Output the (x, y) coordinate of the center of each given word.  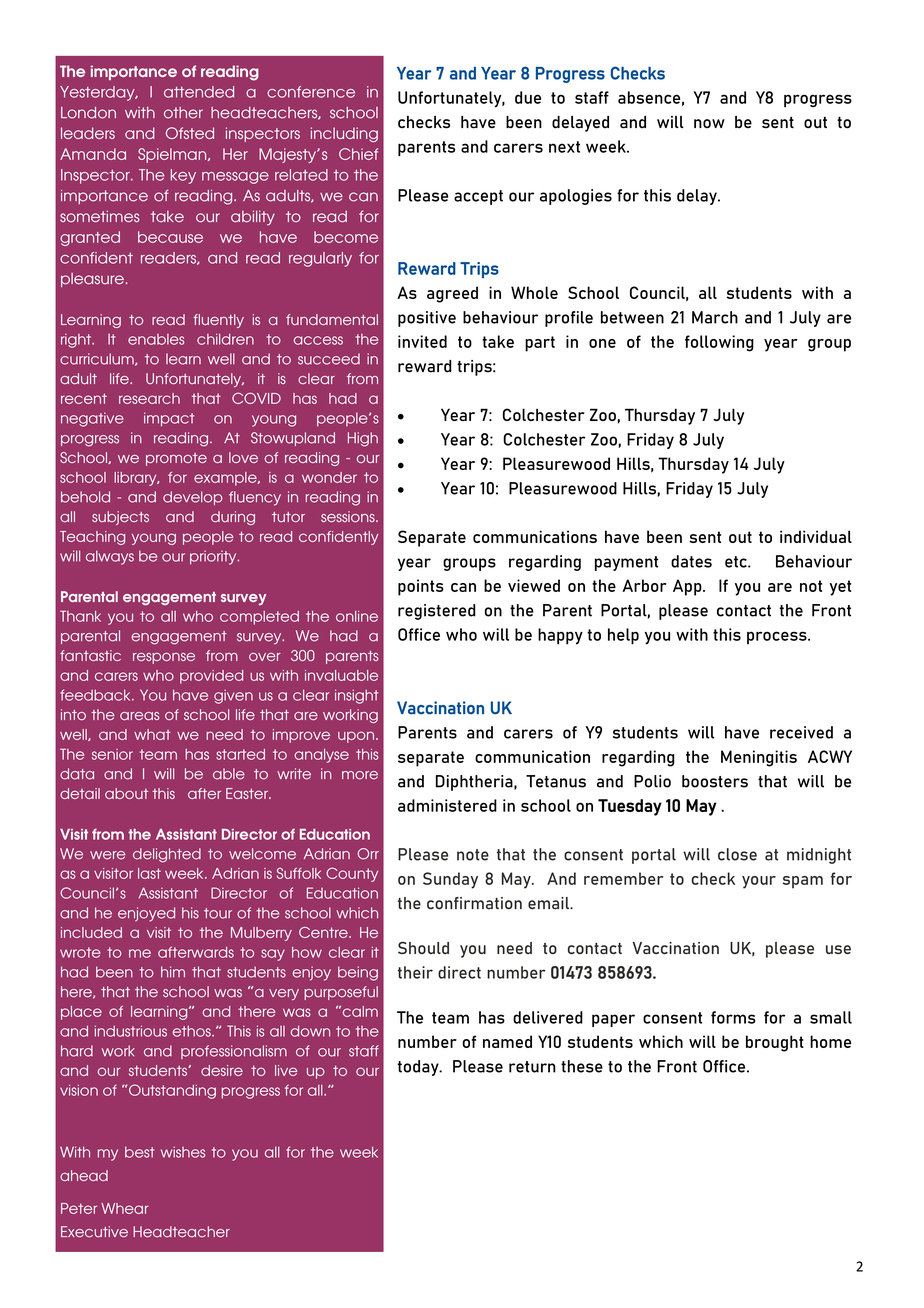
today (419, 1068)
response (164, 658)
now (709, 123)
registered (437, 612)
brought (775, 1043)
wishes (183, 1152)
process (778, 637)
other (183, 113)
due (528, 97)
